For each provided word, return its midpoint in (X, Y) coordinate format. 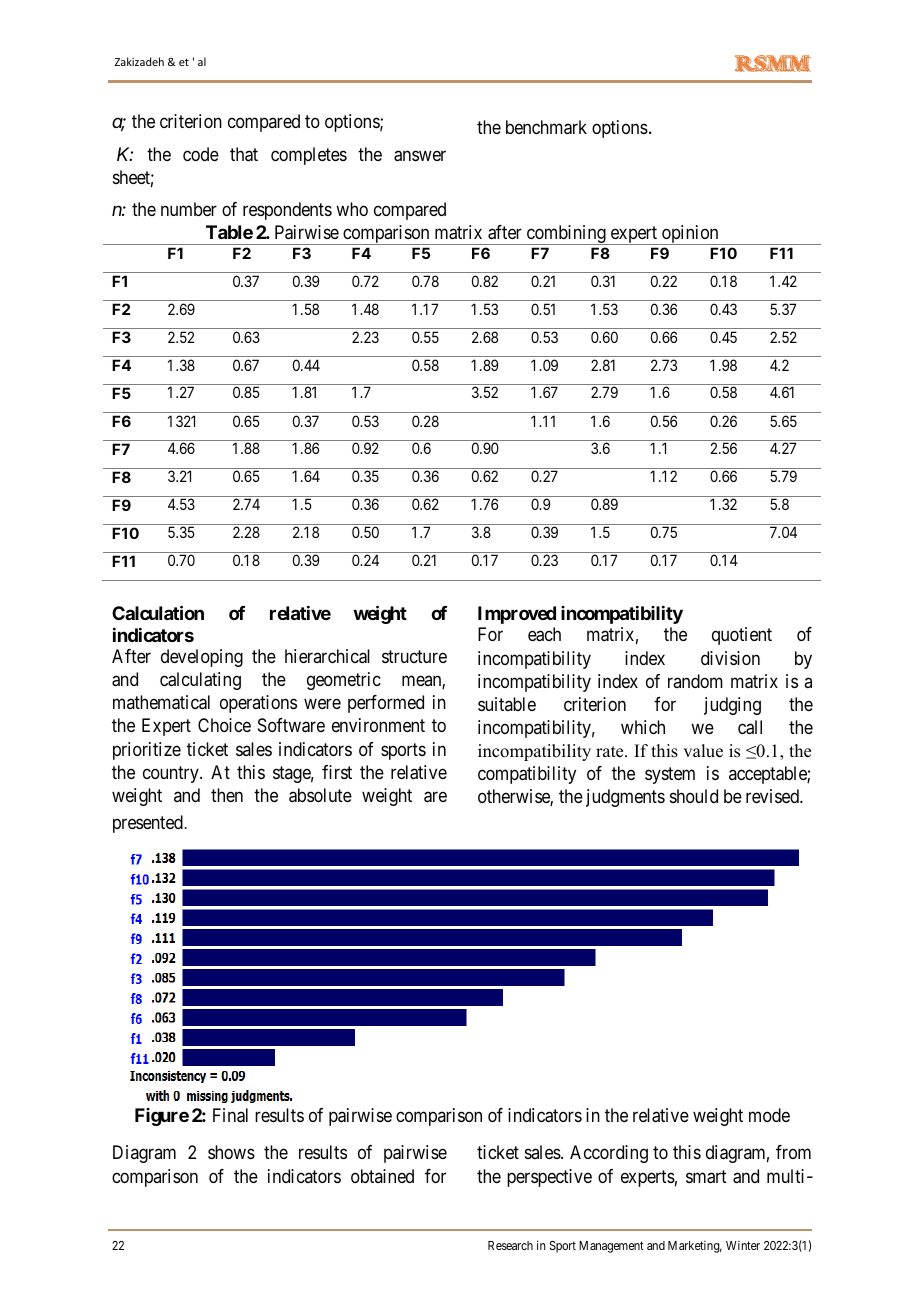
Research (510, 1245)
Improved (517, 615)
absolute (320, 795)
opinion (690, 235)
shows (231, 1152)
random (695, 681)
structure (414, 656)
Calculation (158, 613)
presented (148, 824)
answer (420, 156)
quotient (742, 636)
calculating (200, 681)
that (244, 154)
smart (706, 1177)
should (694, 796)
